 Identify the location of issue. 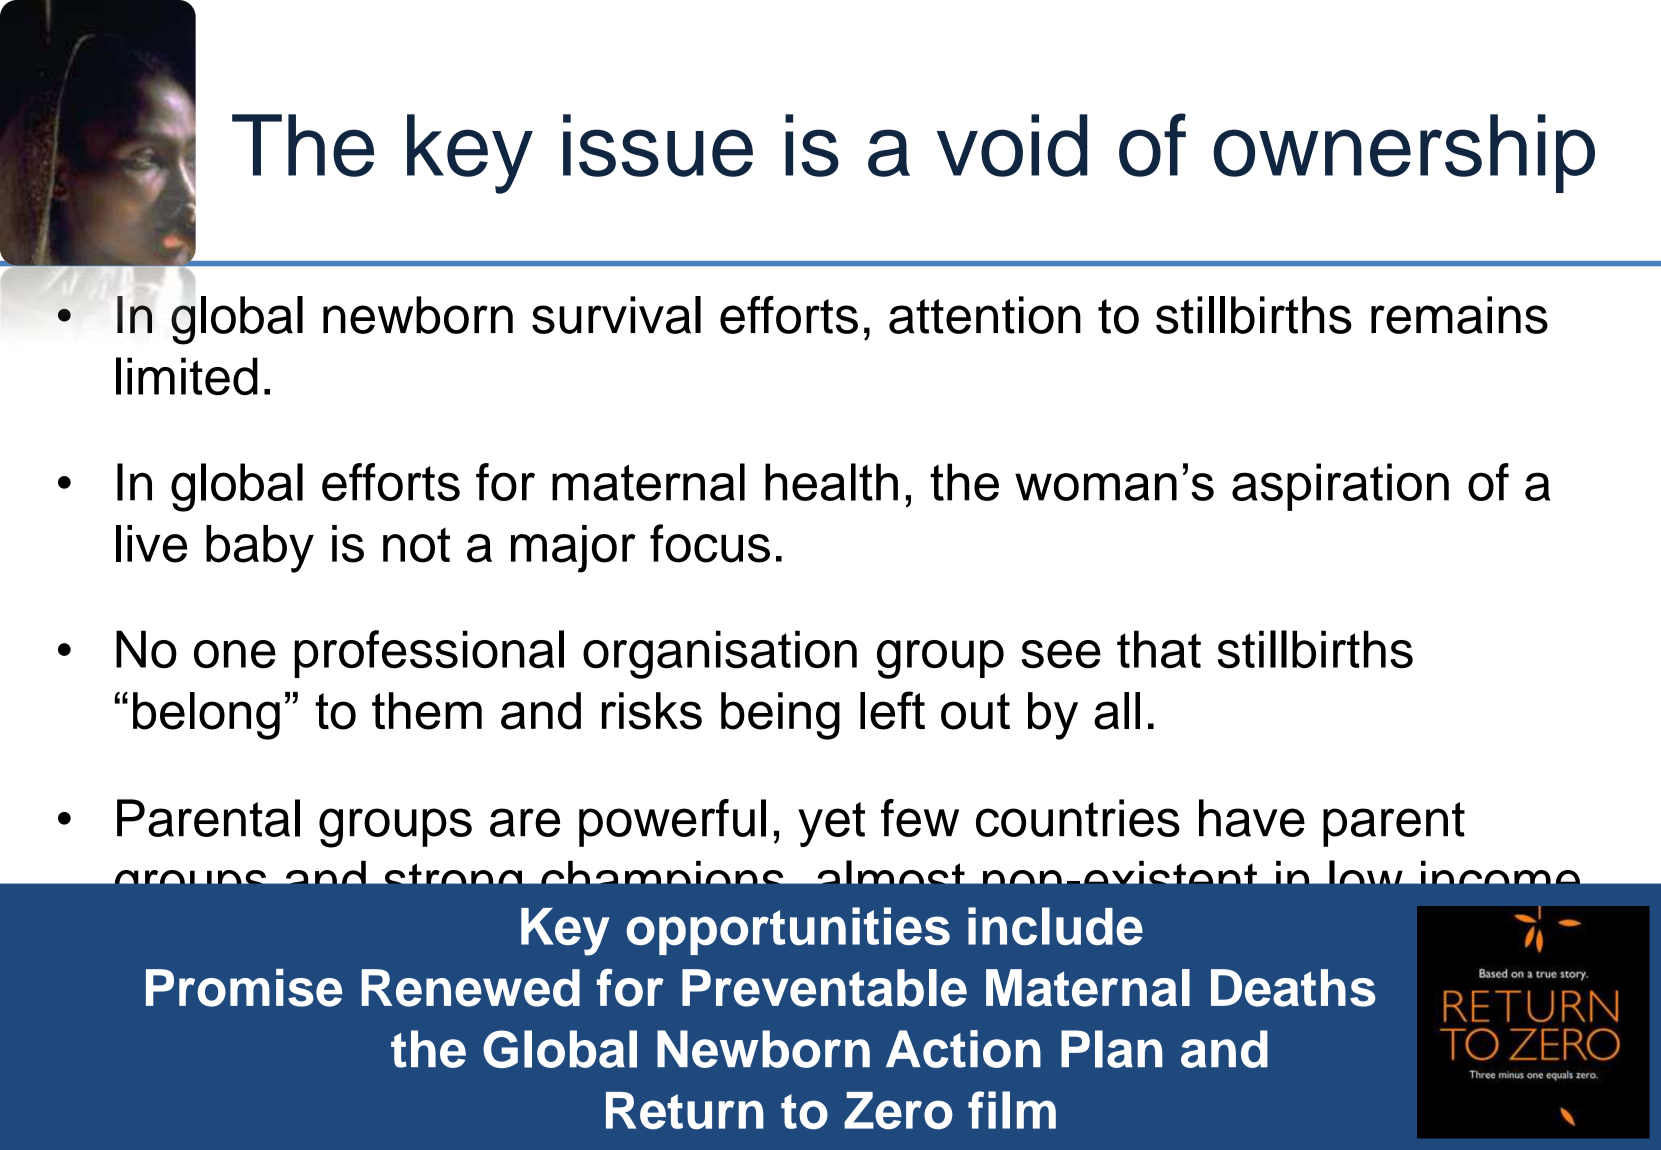
(658, 145).
